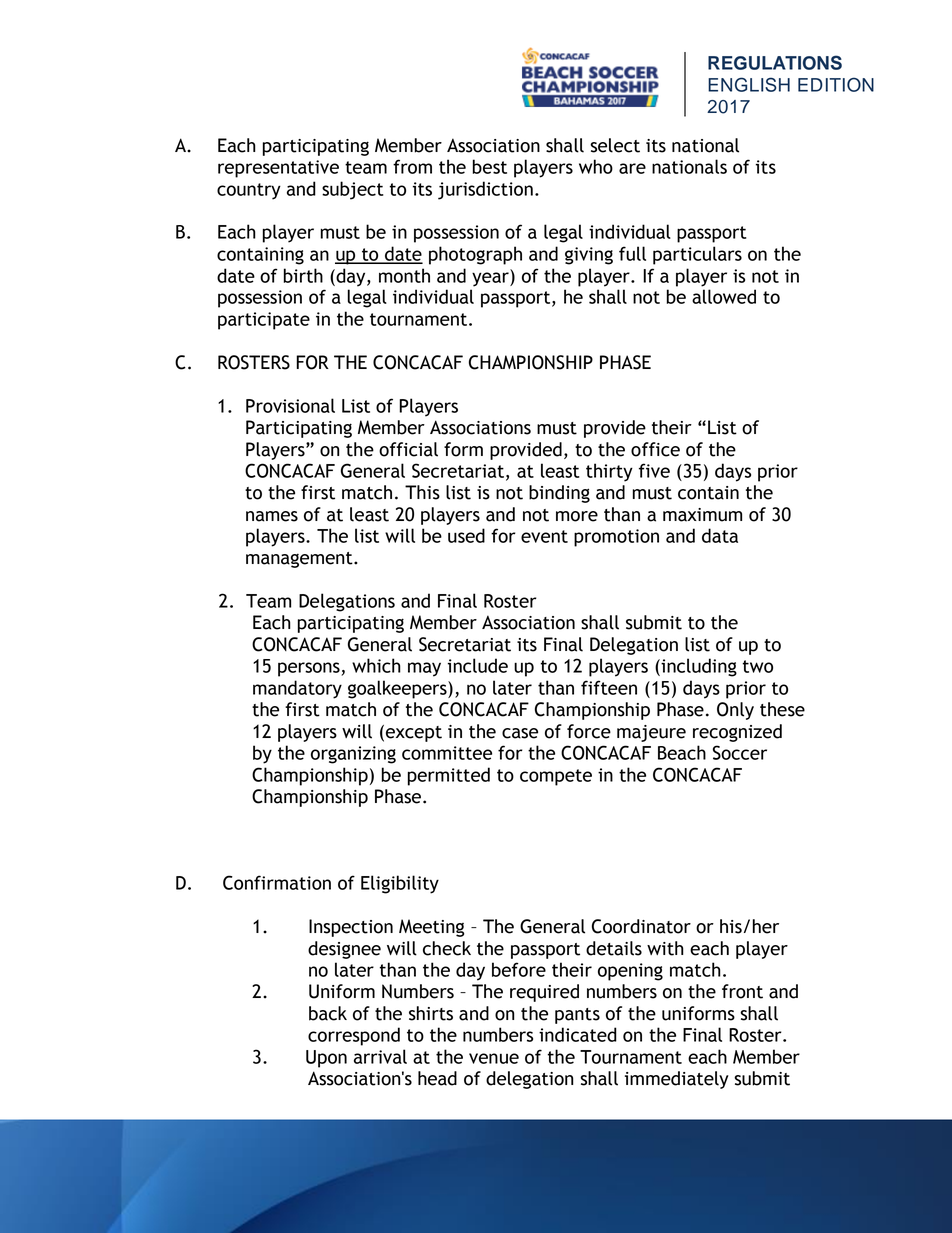 This image has height=1233, width=952. What do you see at coordinates (278, 169) in the image?
I see `representative` at bounding box center [278, 169].
